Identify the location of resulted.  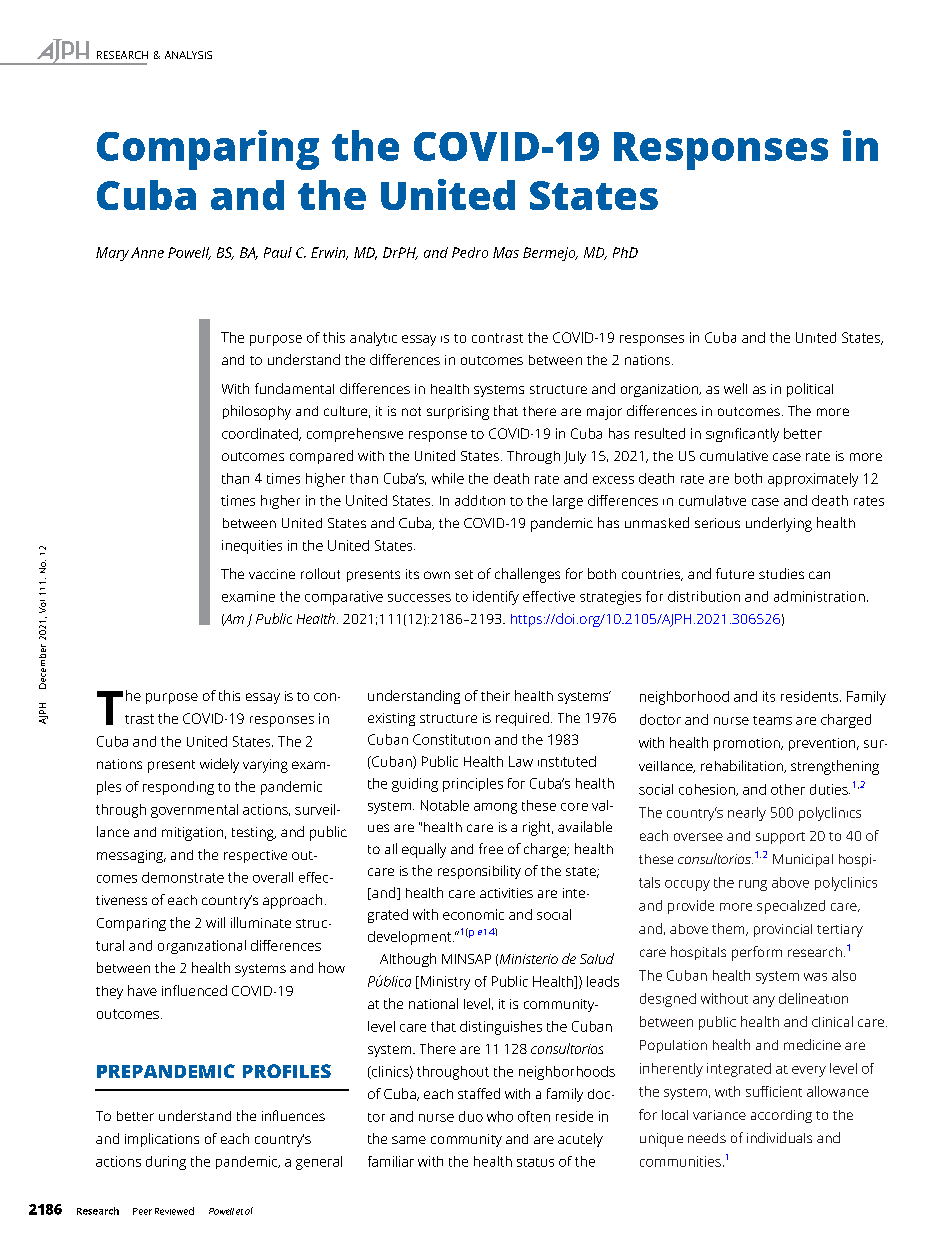
(660, 433).
